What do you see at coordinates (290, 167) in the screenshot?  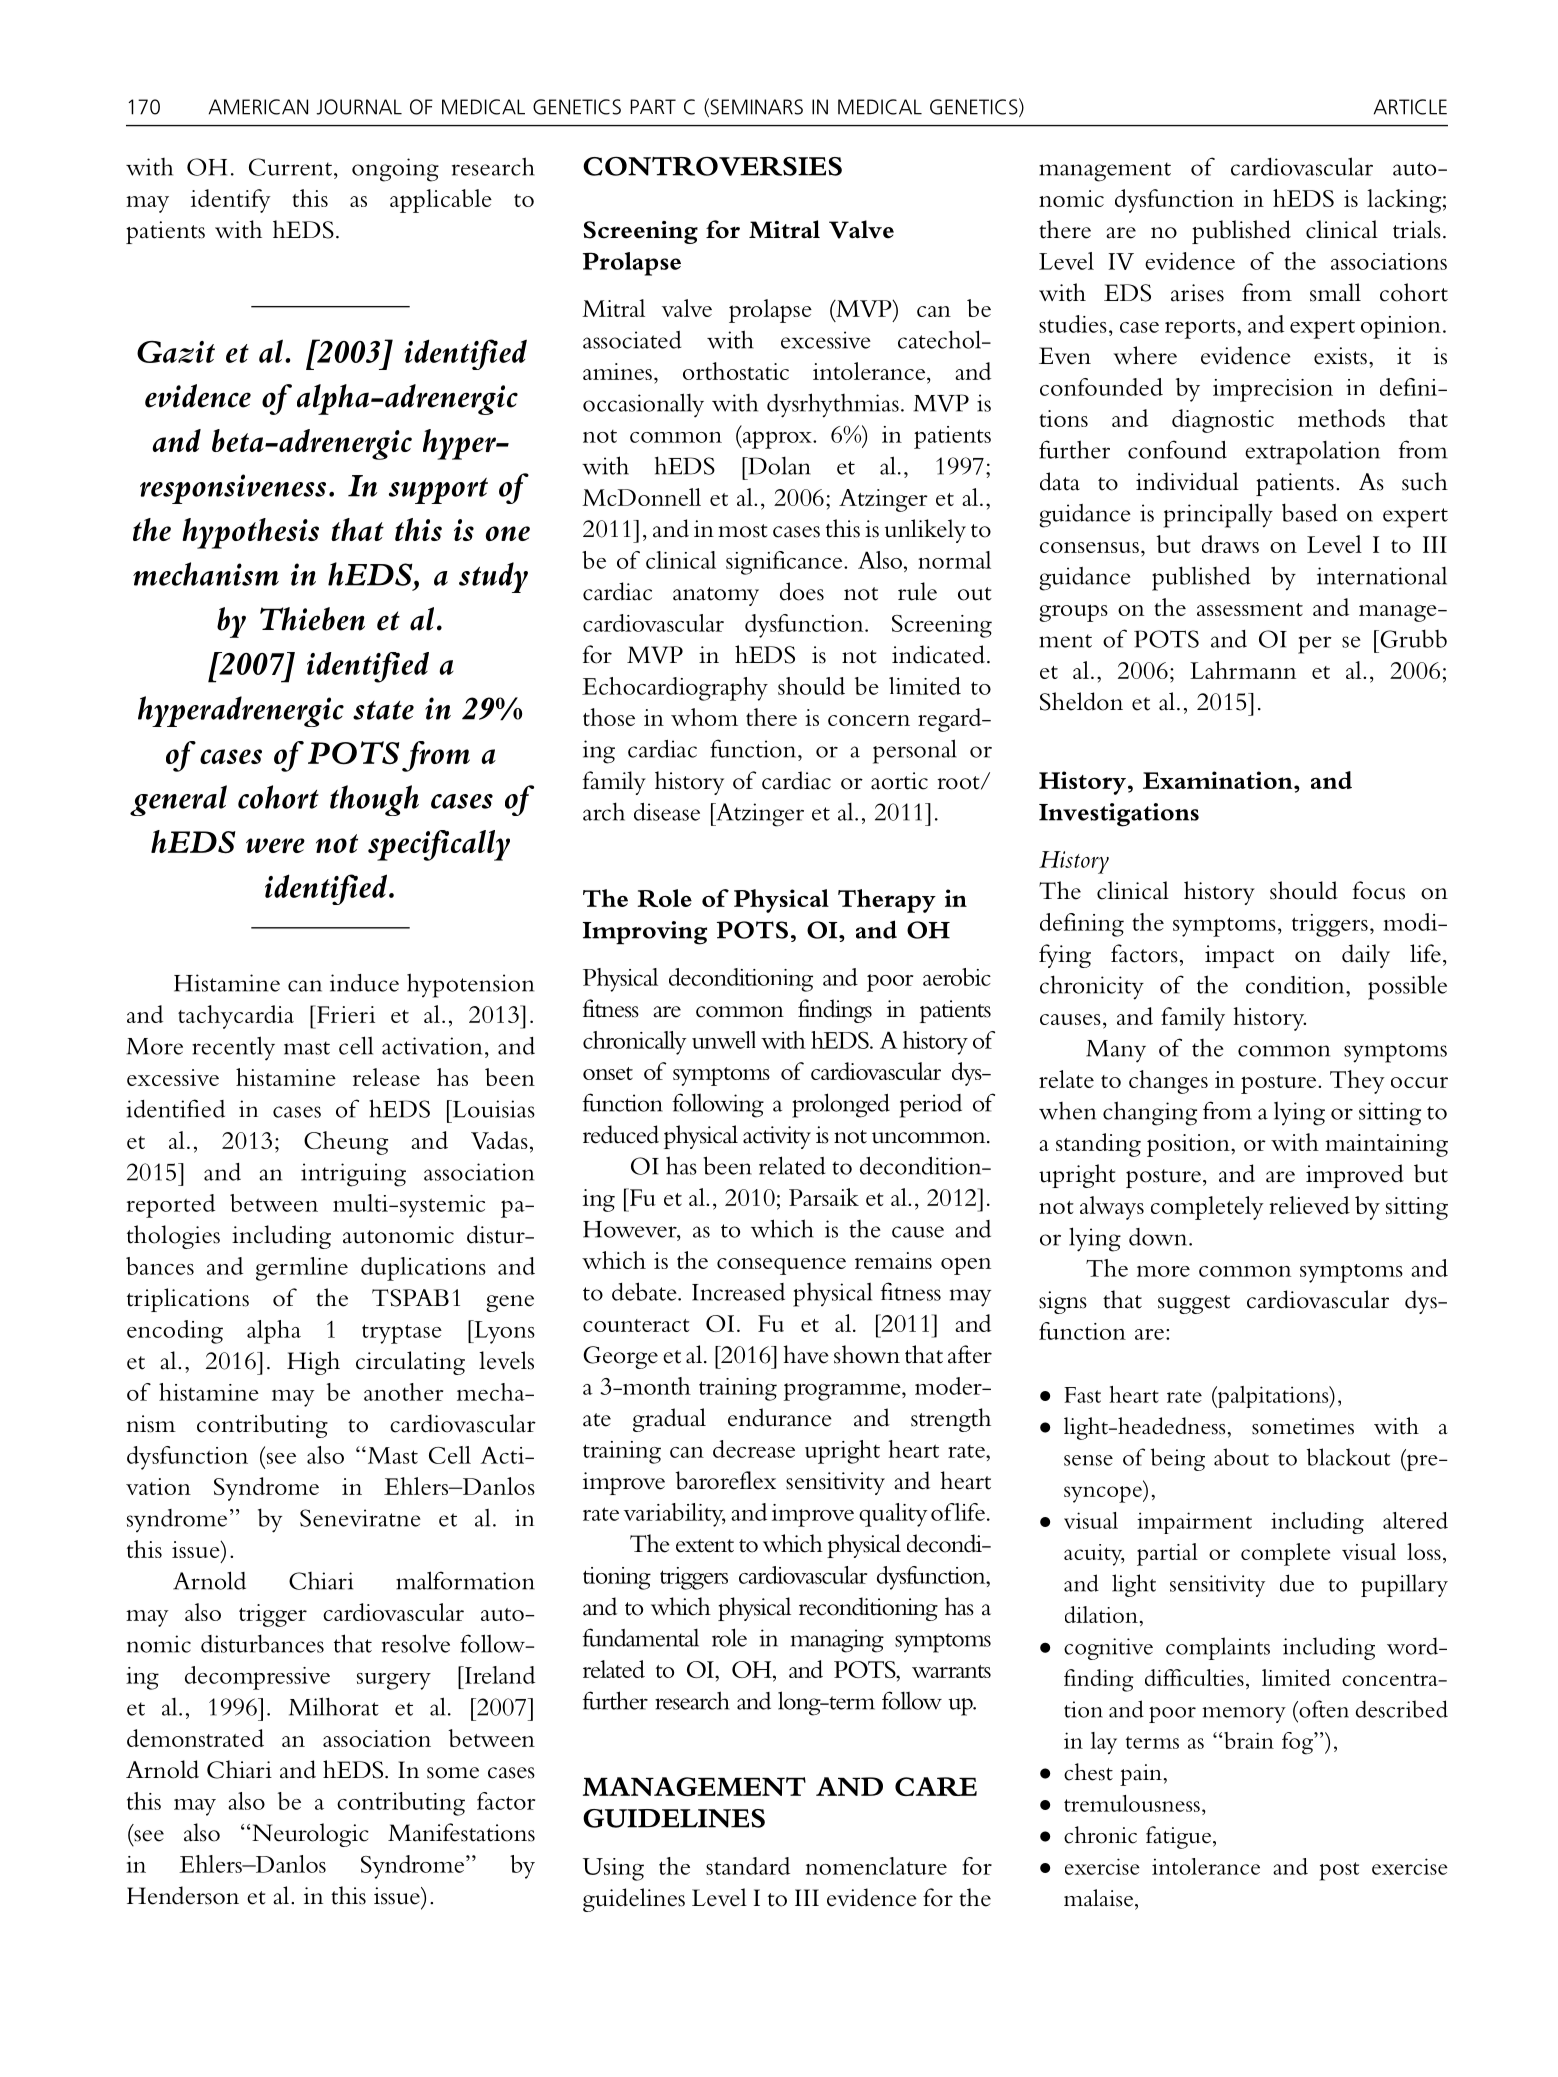 I see `Current` at bounding box center [290, 167].
